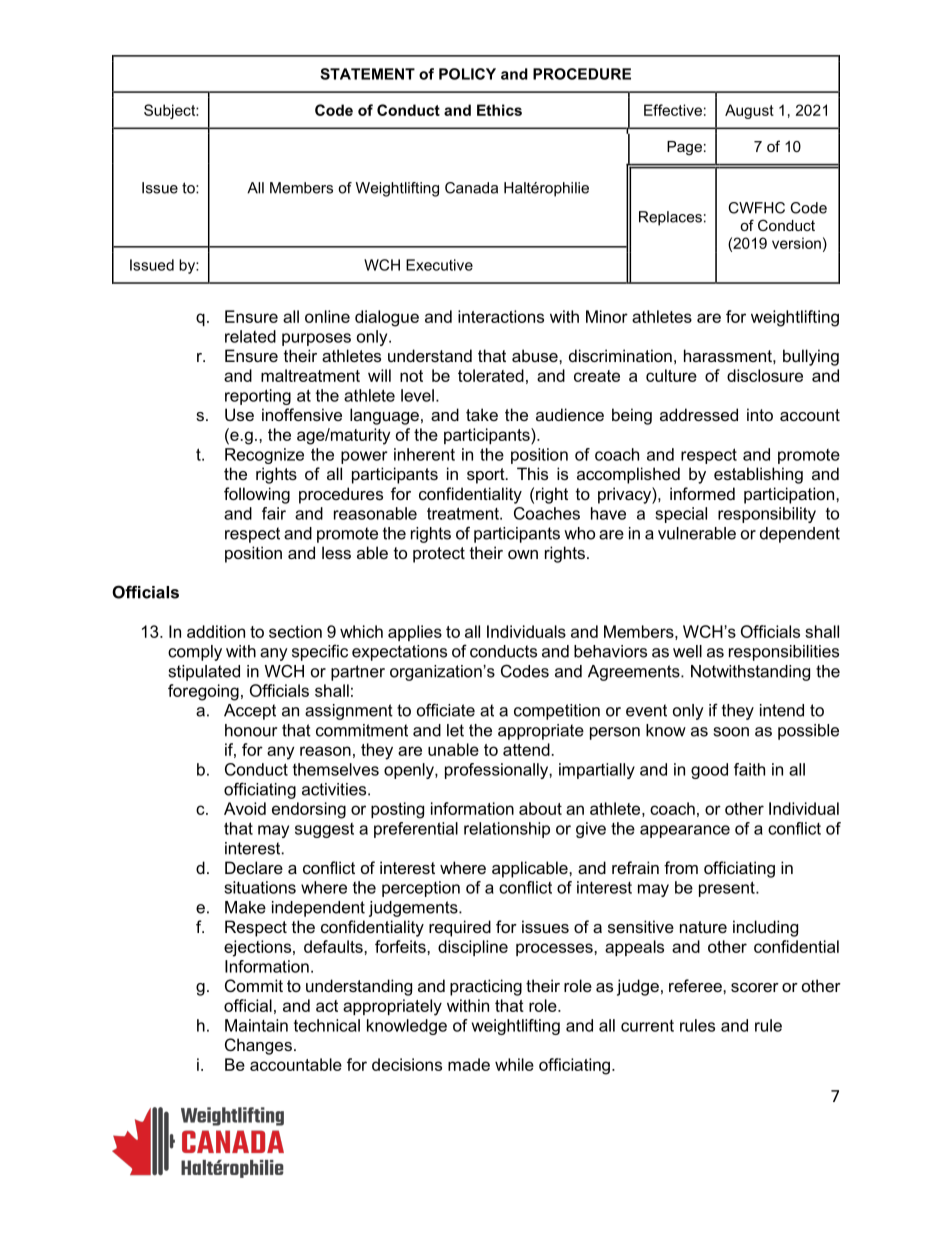 This image has width=952, height=1233. What do you see at coordinates (250, 336) in the image?
I see `related` at bounding box center [250, 336].
